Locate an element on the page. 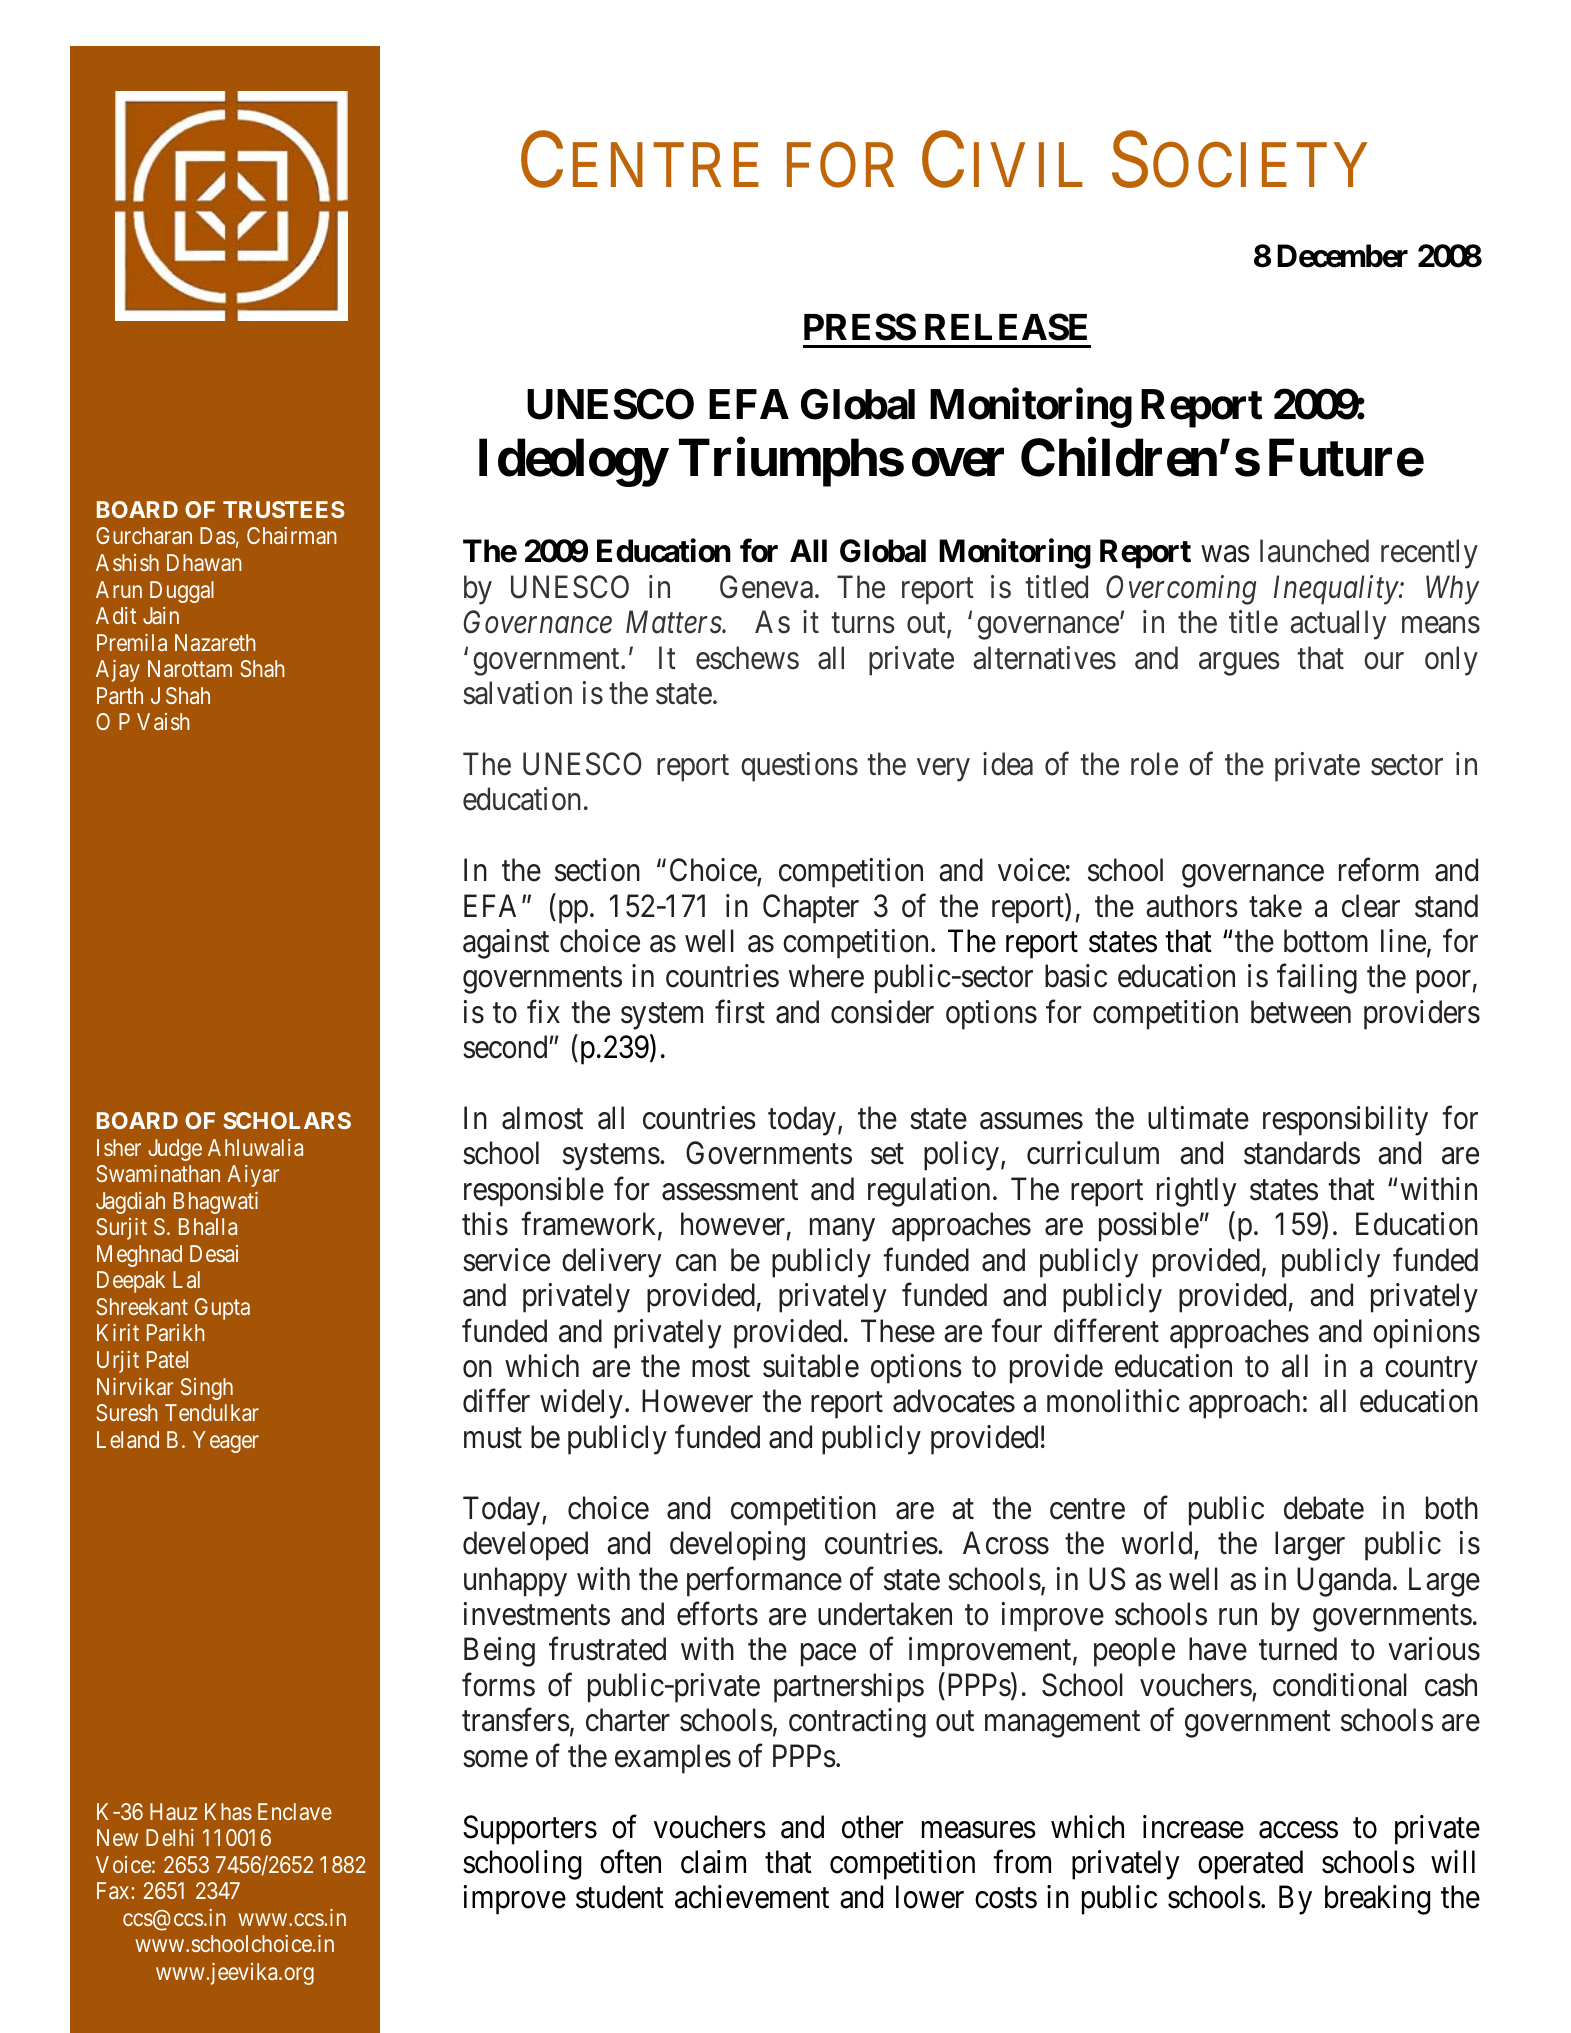 The width and height of the page is (1571, 2033). Judge is located at coordinates (175, 1150).
